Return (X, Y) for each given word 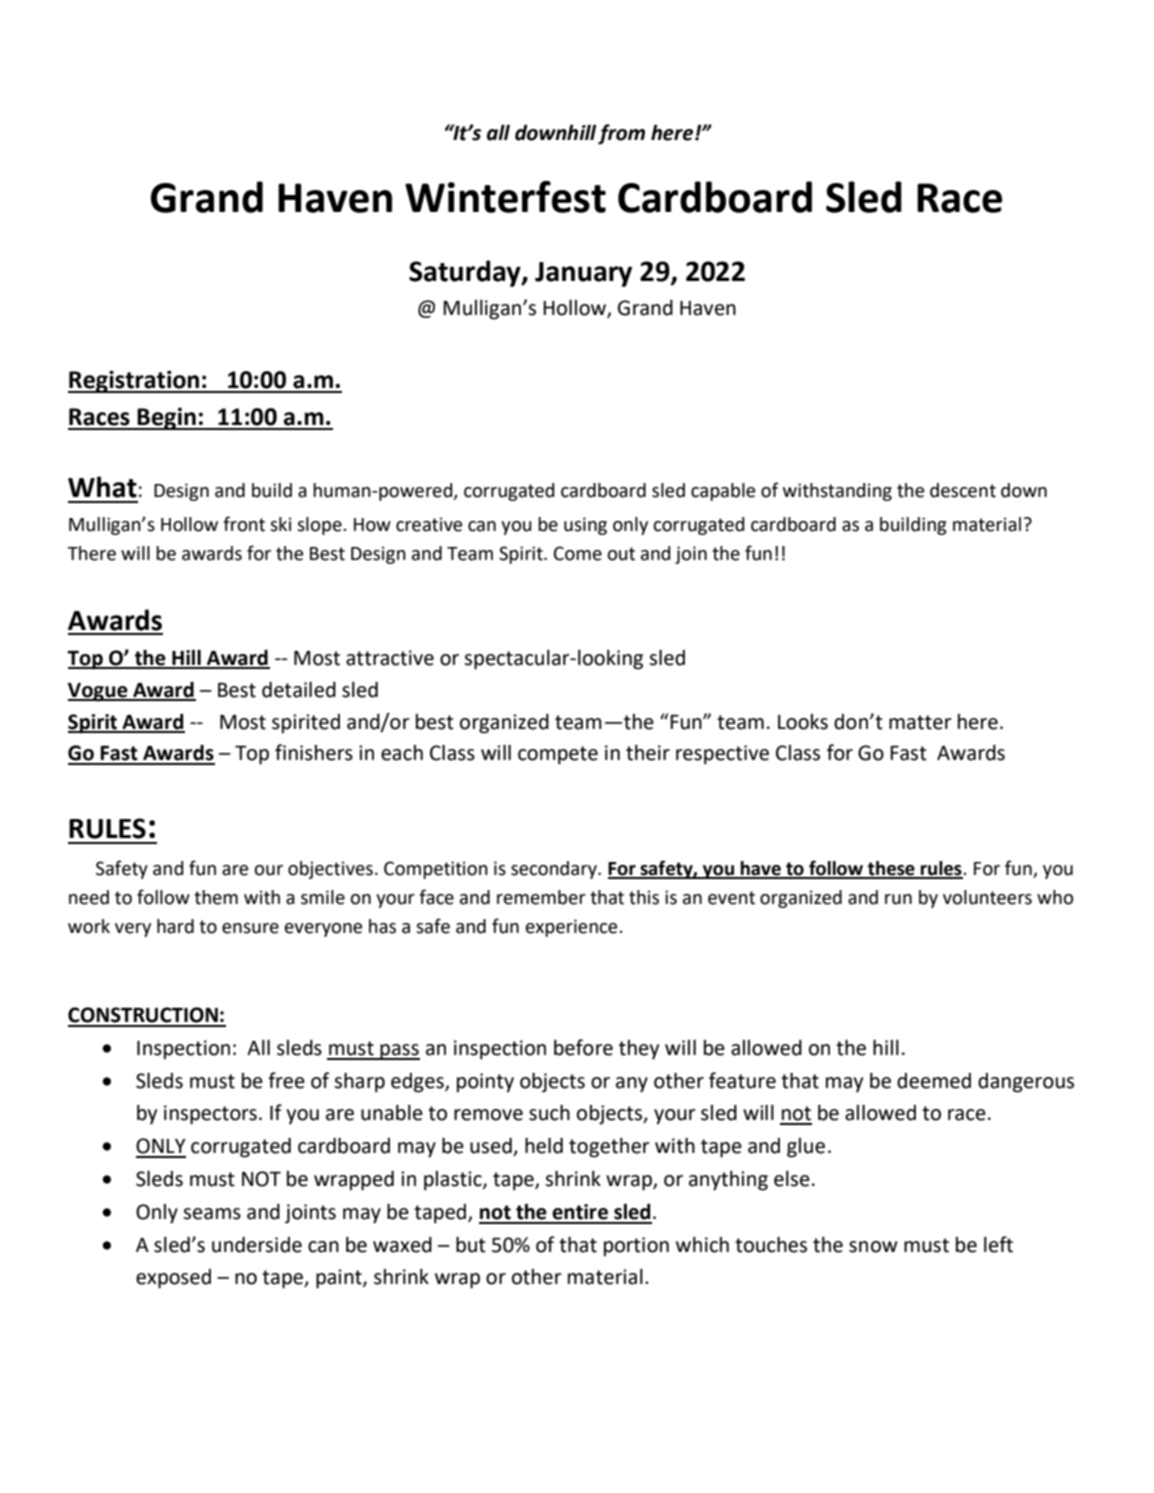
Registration (134, 381)
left (998, 1244)
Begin (167, 418)
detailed (299, 689)
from (621, 134)
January (583, 274)
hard (175, 926)
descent (963, 490)
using (585, 526)
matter (920, 722)
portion (636, 1247)
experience (573, 928)
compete (558, 755)
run (898, 899)
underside (257, 1245)
